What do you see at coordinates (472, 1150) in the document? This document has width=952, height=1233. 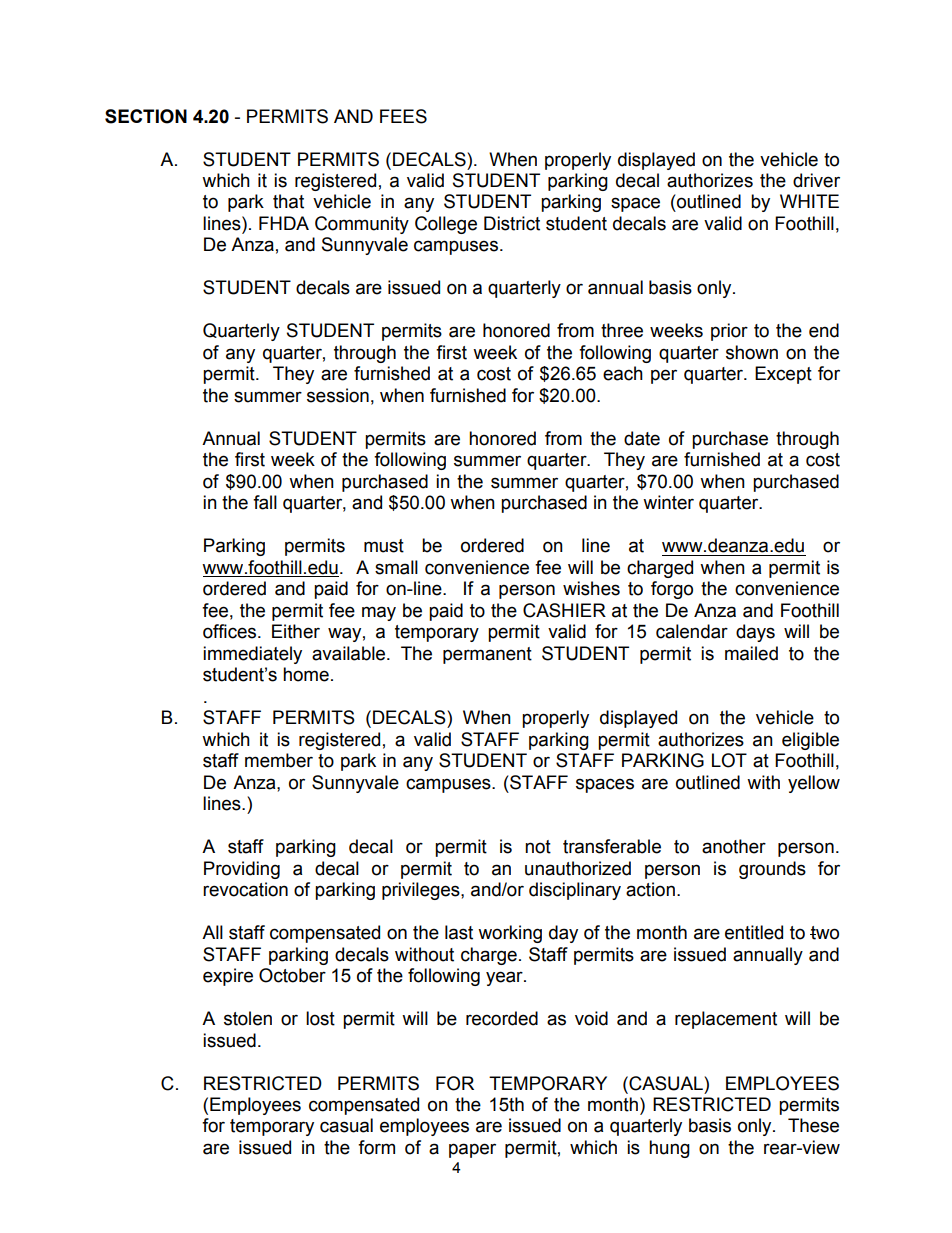 I see `paper` at bounding box center [472, 1150].
